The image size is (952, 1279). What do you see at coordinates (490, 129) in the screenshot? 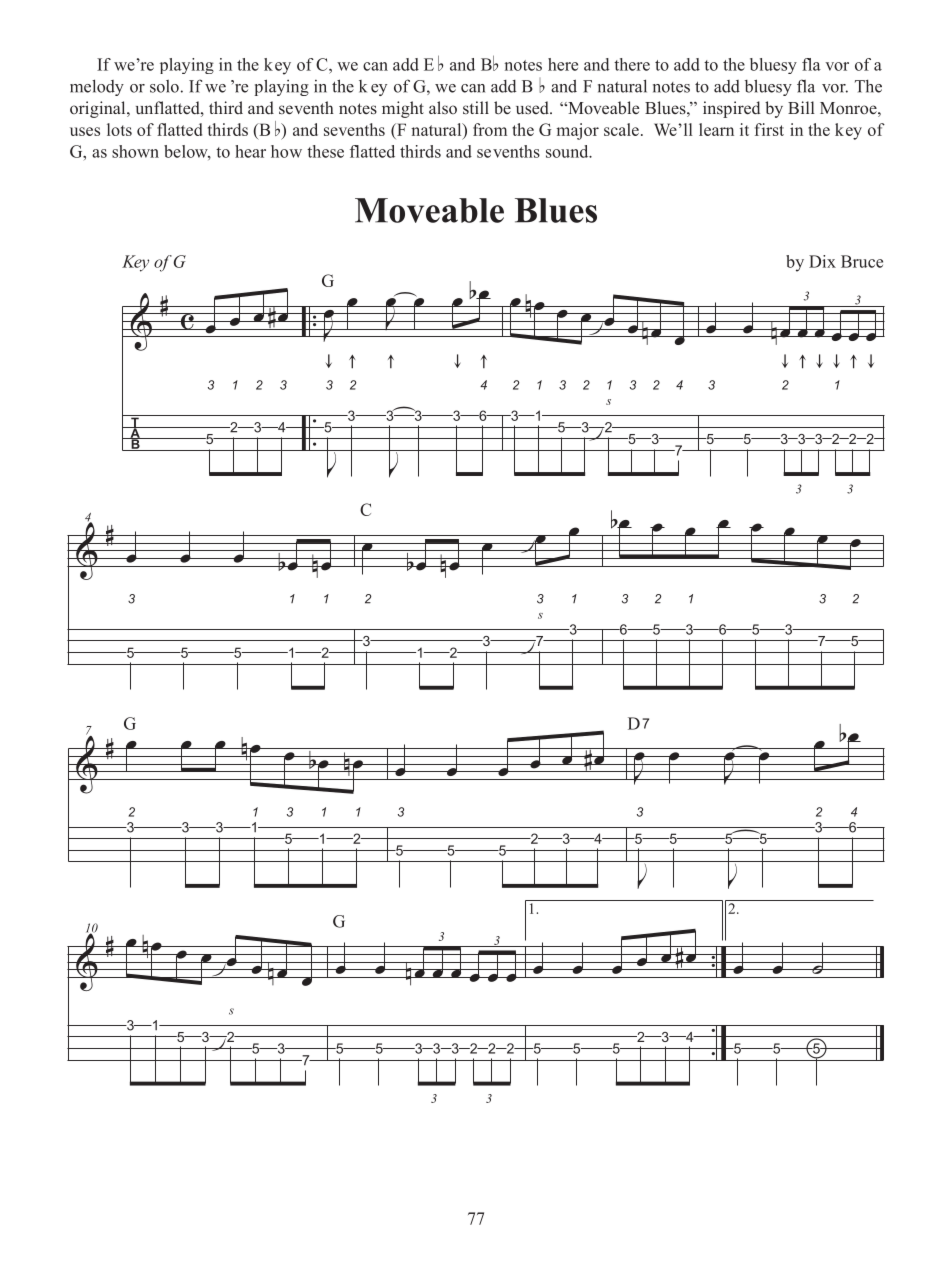
I see `from` at bounding box center [490, 129].
